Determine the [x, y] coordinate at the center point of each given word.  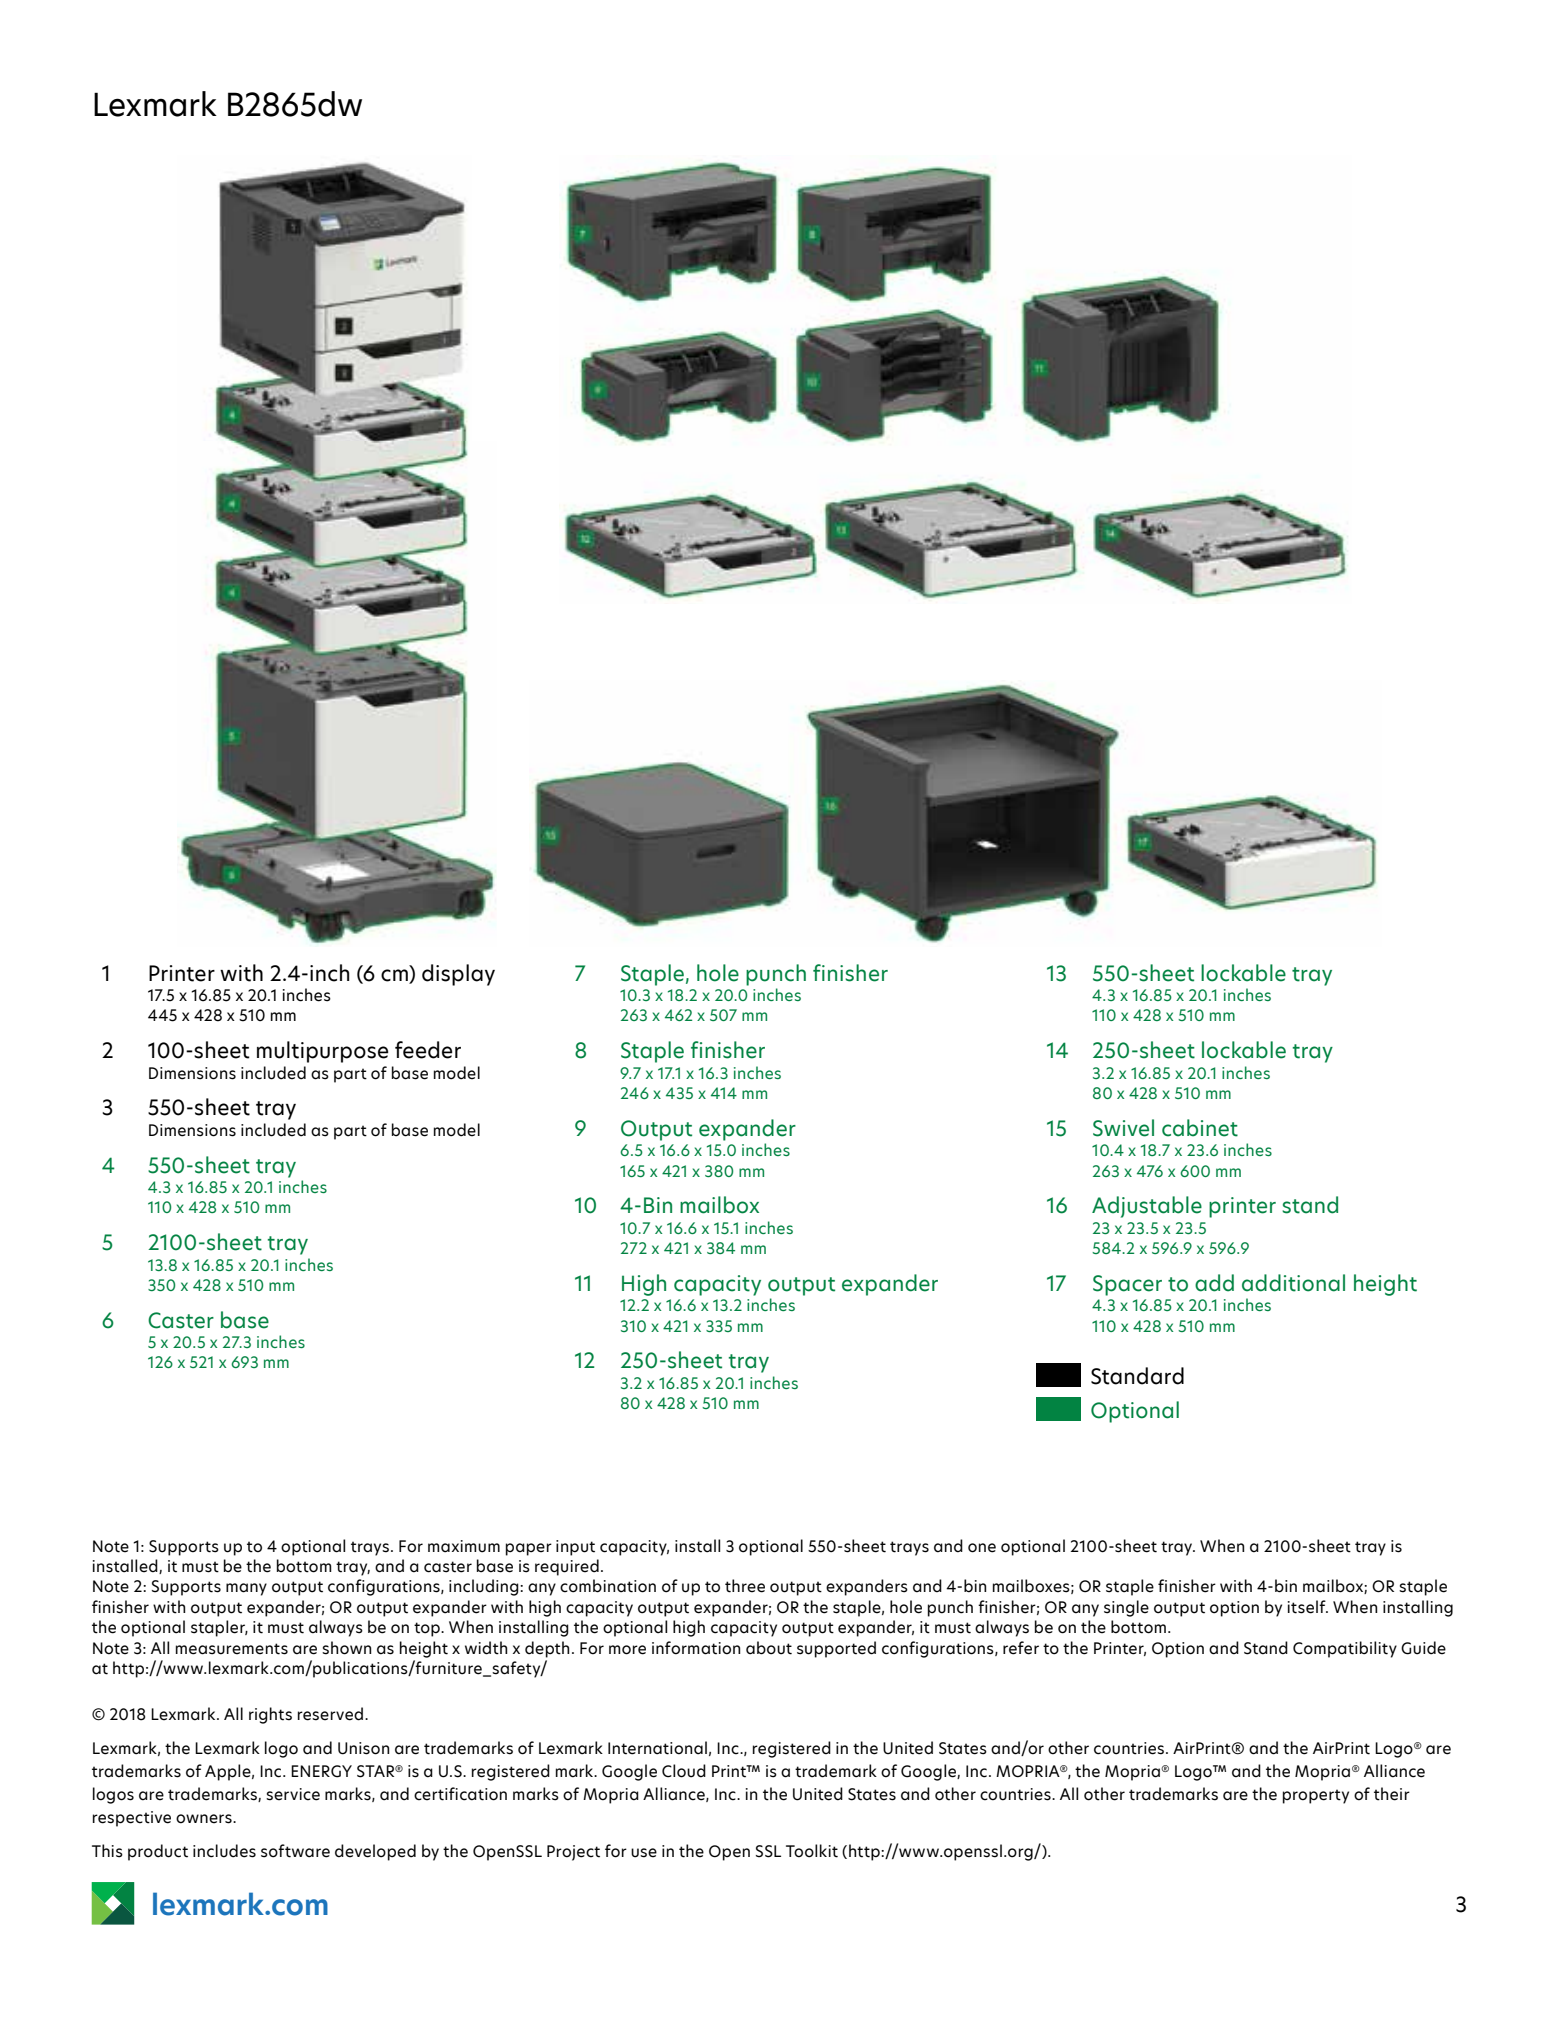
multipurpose [322, 1052]
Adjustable [1147, 1207]
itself [1308, 1607]
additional [1293, 1283]
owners [205, 1819]
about [769, 1648]
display [458, 975]
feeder [428, 1050]
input [575, 1548]
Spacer [1127, 1285]
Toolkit [812, 1851]
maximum [464, 1546]
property [1316, 1796]
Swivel [1123, 1128]
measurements [232, 1649]
